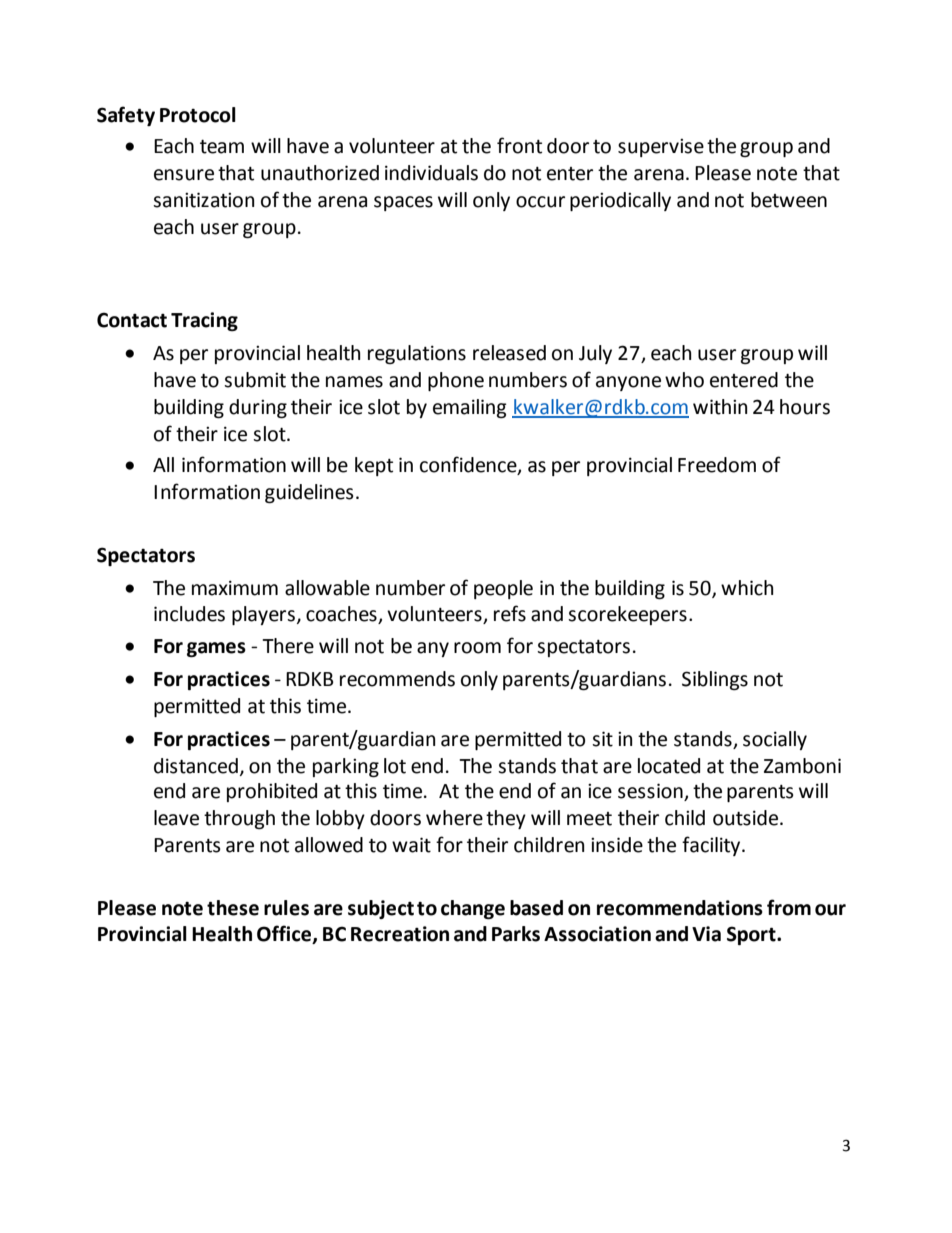  I want to click on these, so click(233, 908).
